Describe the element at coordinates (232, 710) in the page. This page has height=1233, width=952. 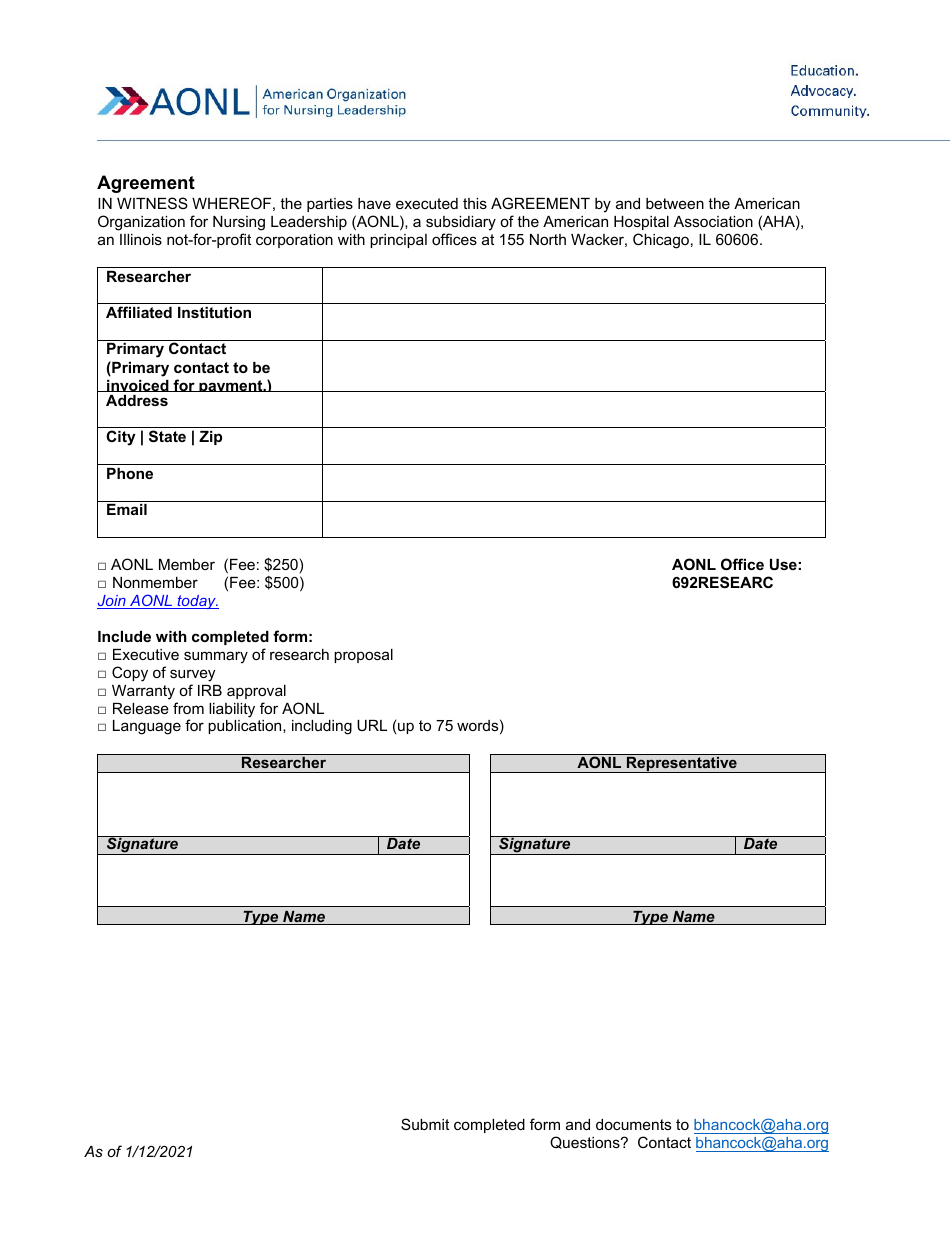
I see `liability` at that location.
